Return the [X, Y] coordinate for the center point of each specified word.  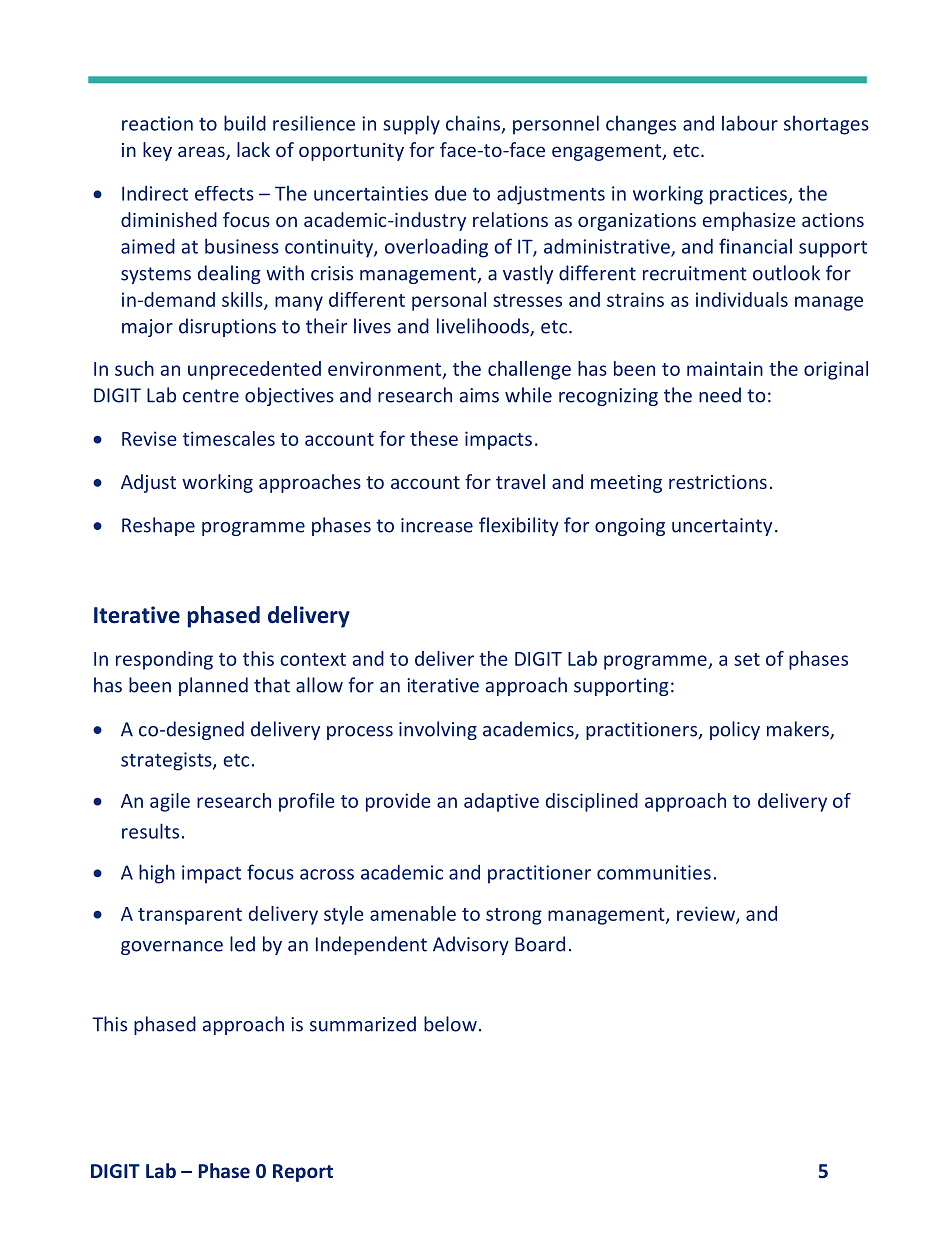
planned [213, 686]
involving [438, 730]
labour [750, 123]
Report [303, 1173]
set [747, 659]
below [450, 1024]
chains [474, 124]
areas [202, 153]
